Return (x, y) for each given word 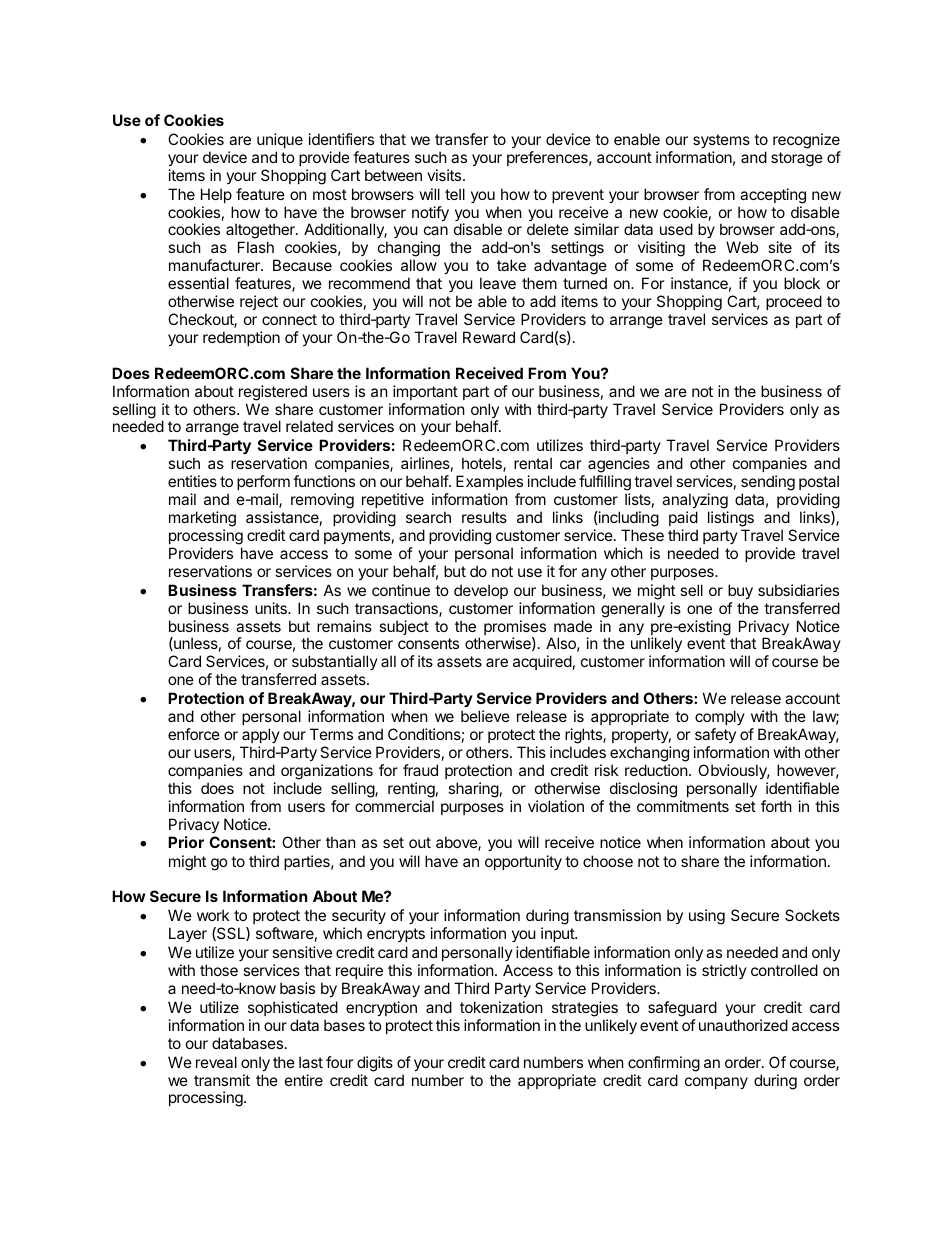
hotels (483, 464)
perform (263, 482)
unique (280, 140)
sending (768, 484)
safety (715, 735)
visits (445, 175)
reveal (216, 1062)
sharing (473, 790)
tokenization (501, 1007)
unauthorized (743, 1025)
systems (721, 141)
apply (261, 735)
